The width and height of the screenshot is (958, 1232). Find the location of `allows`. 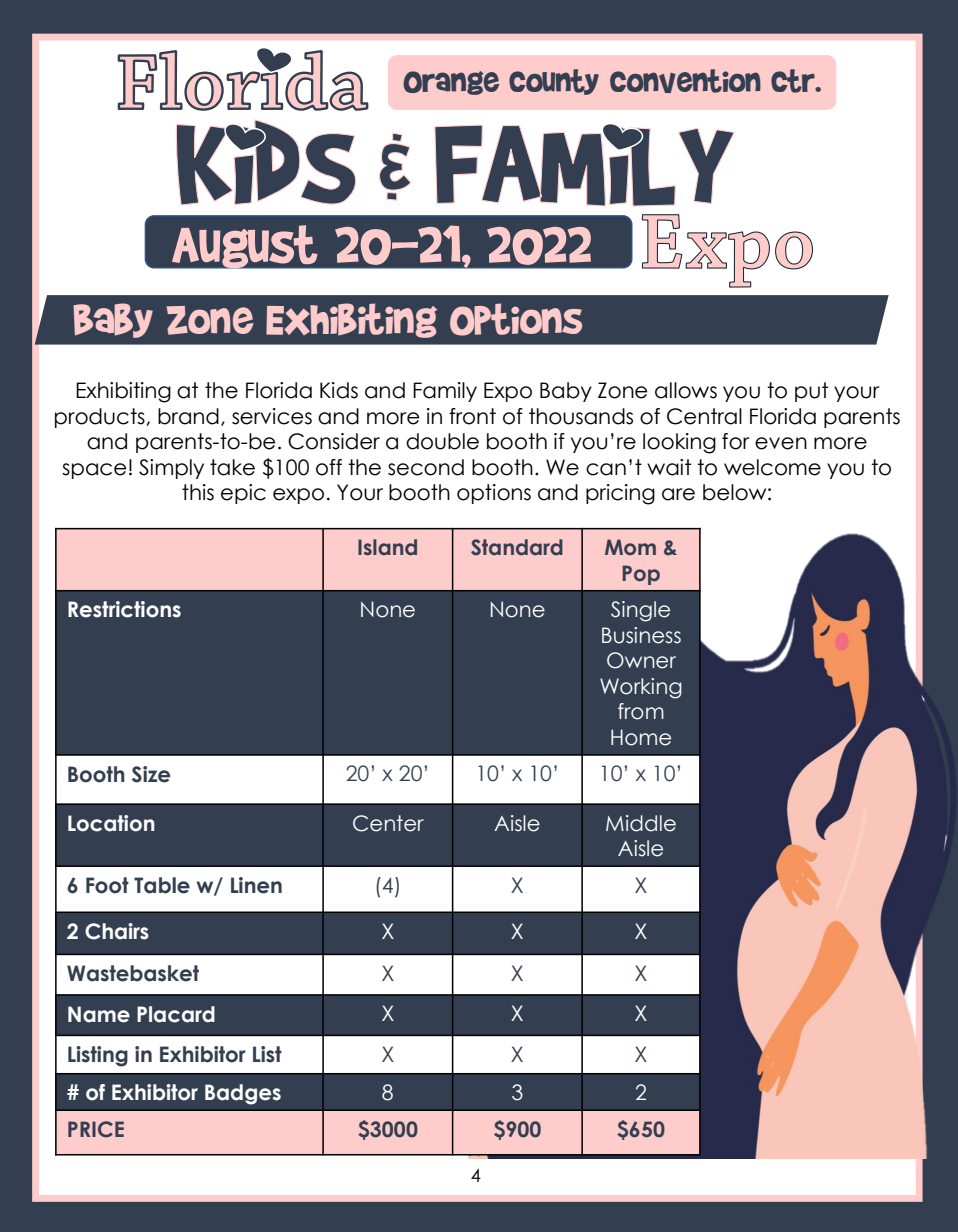

allows is located at coordinates (686, 390).
